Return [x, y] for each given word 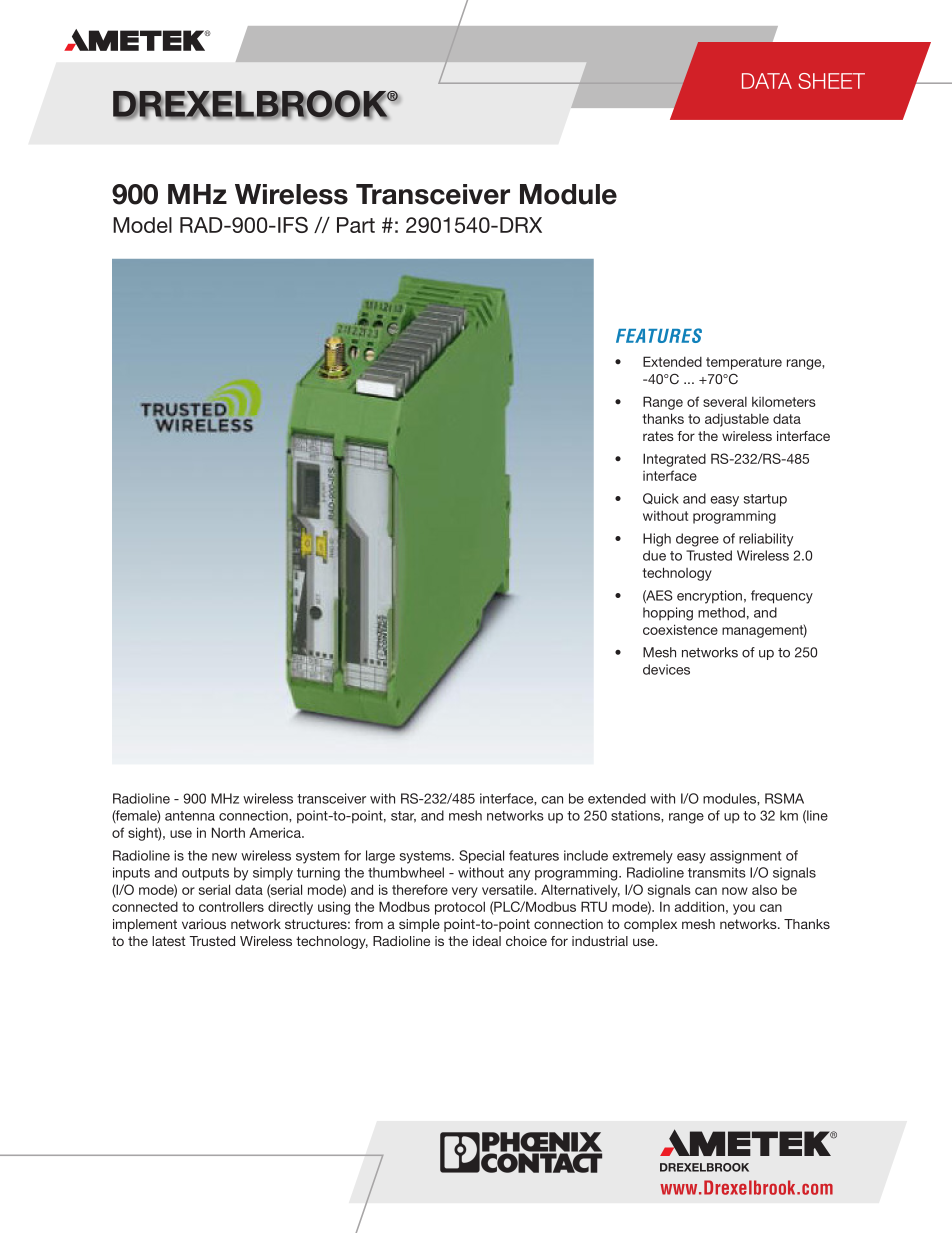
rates [658, 436]
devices [666, 669]
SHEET [831, 81]
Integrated [674, 460]
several [725, 402]
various [204, 924]
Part [356, 225]
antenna [190, 816]
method [721, 612]
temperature [744, 363]
